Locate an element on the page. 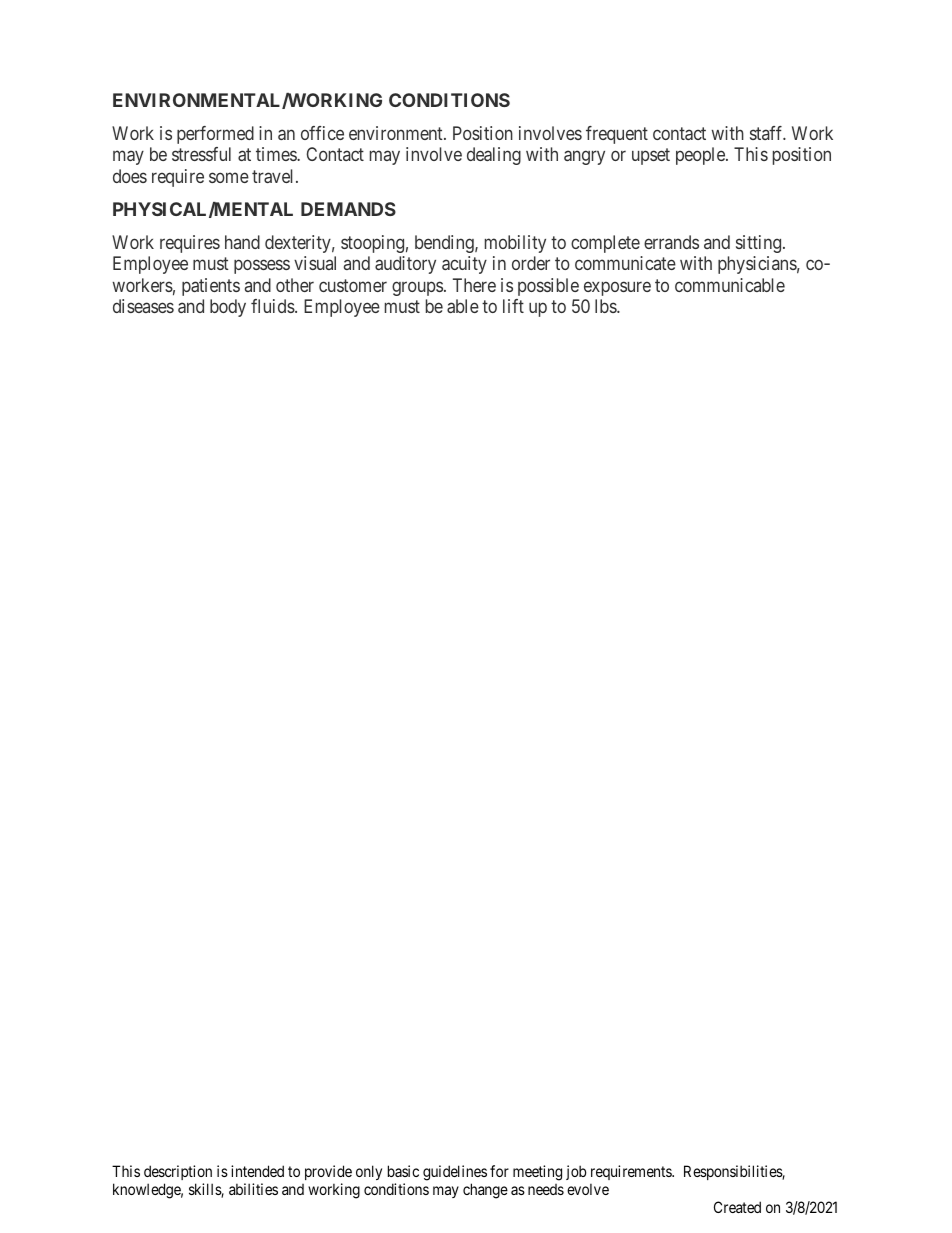 This image has height=1233, width=952. lbs is located at coordinates (606, 306).
